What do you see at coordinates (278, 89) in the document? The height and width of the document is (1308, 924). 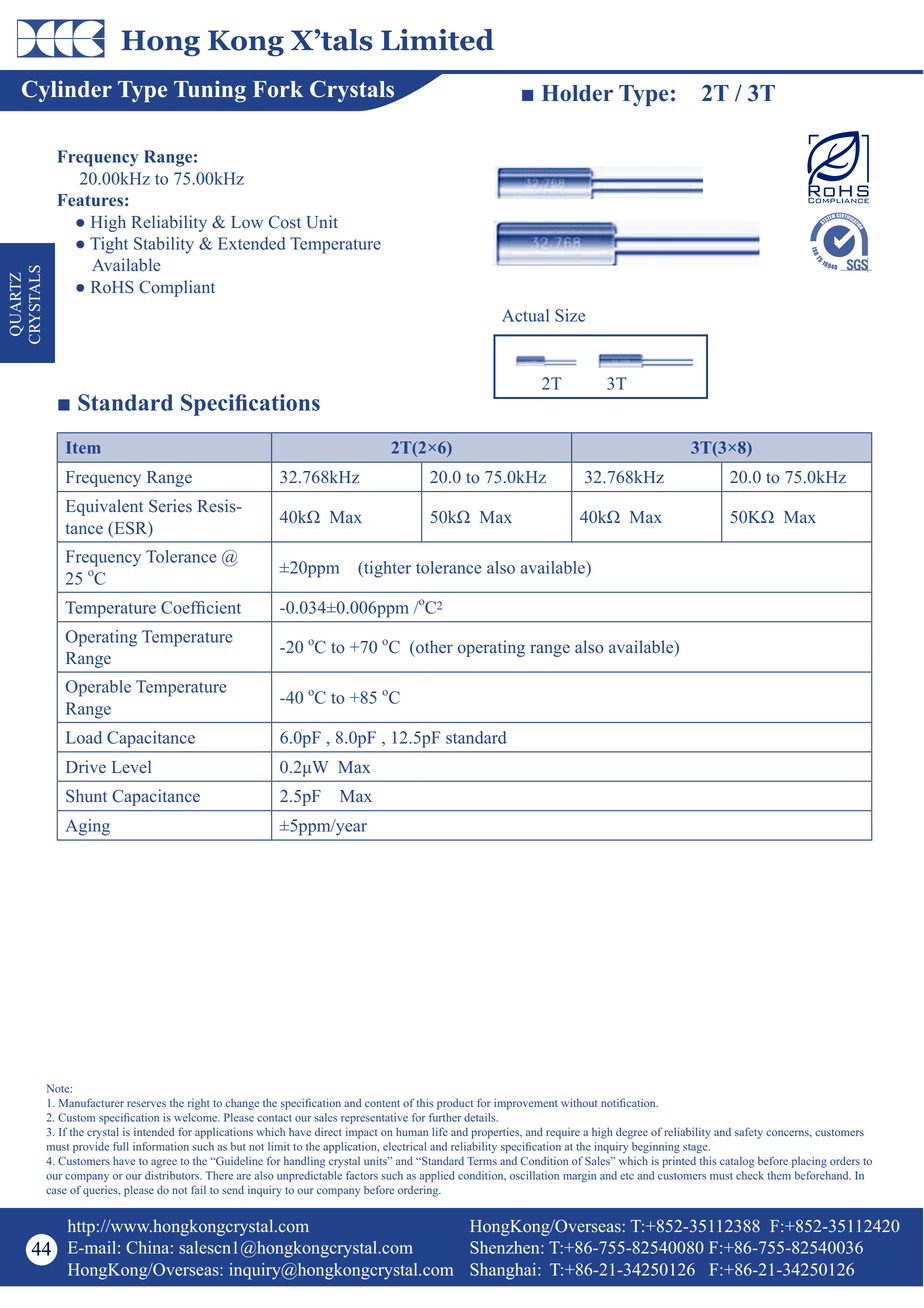 I see `Fork` at bounding box center [278, 89].
